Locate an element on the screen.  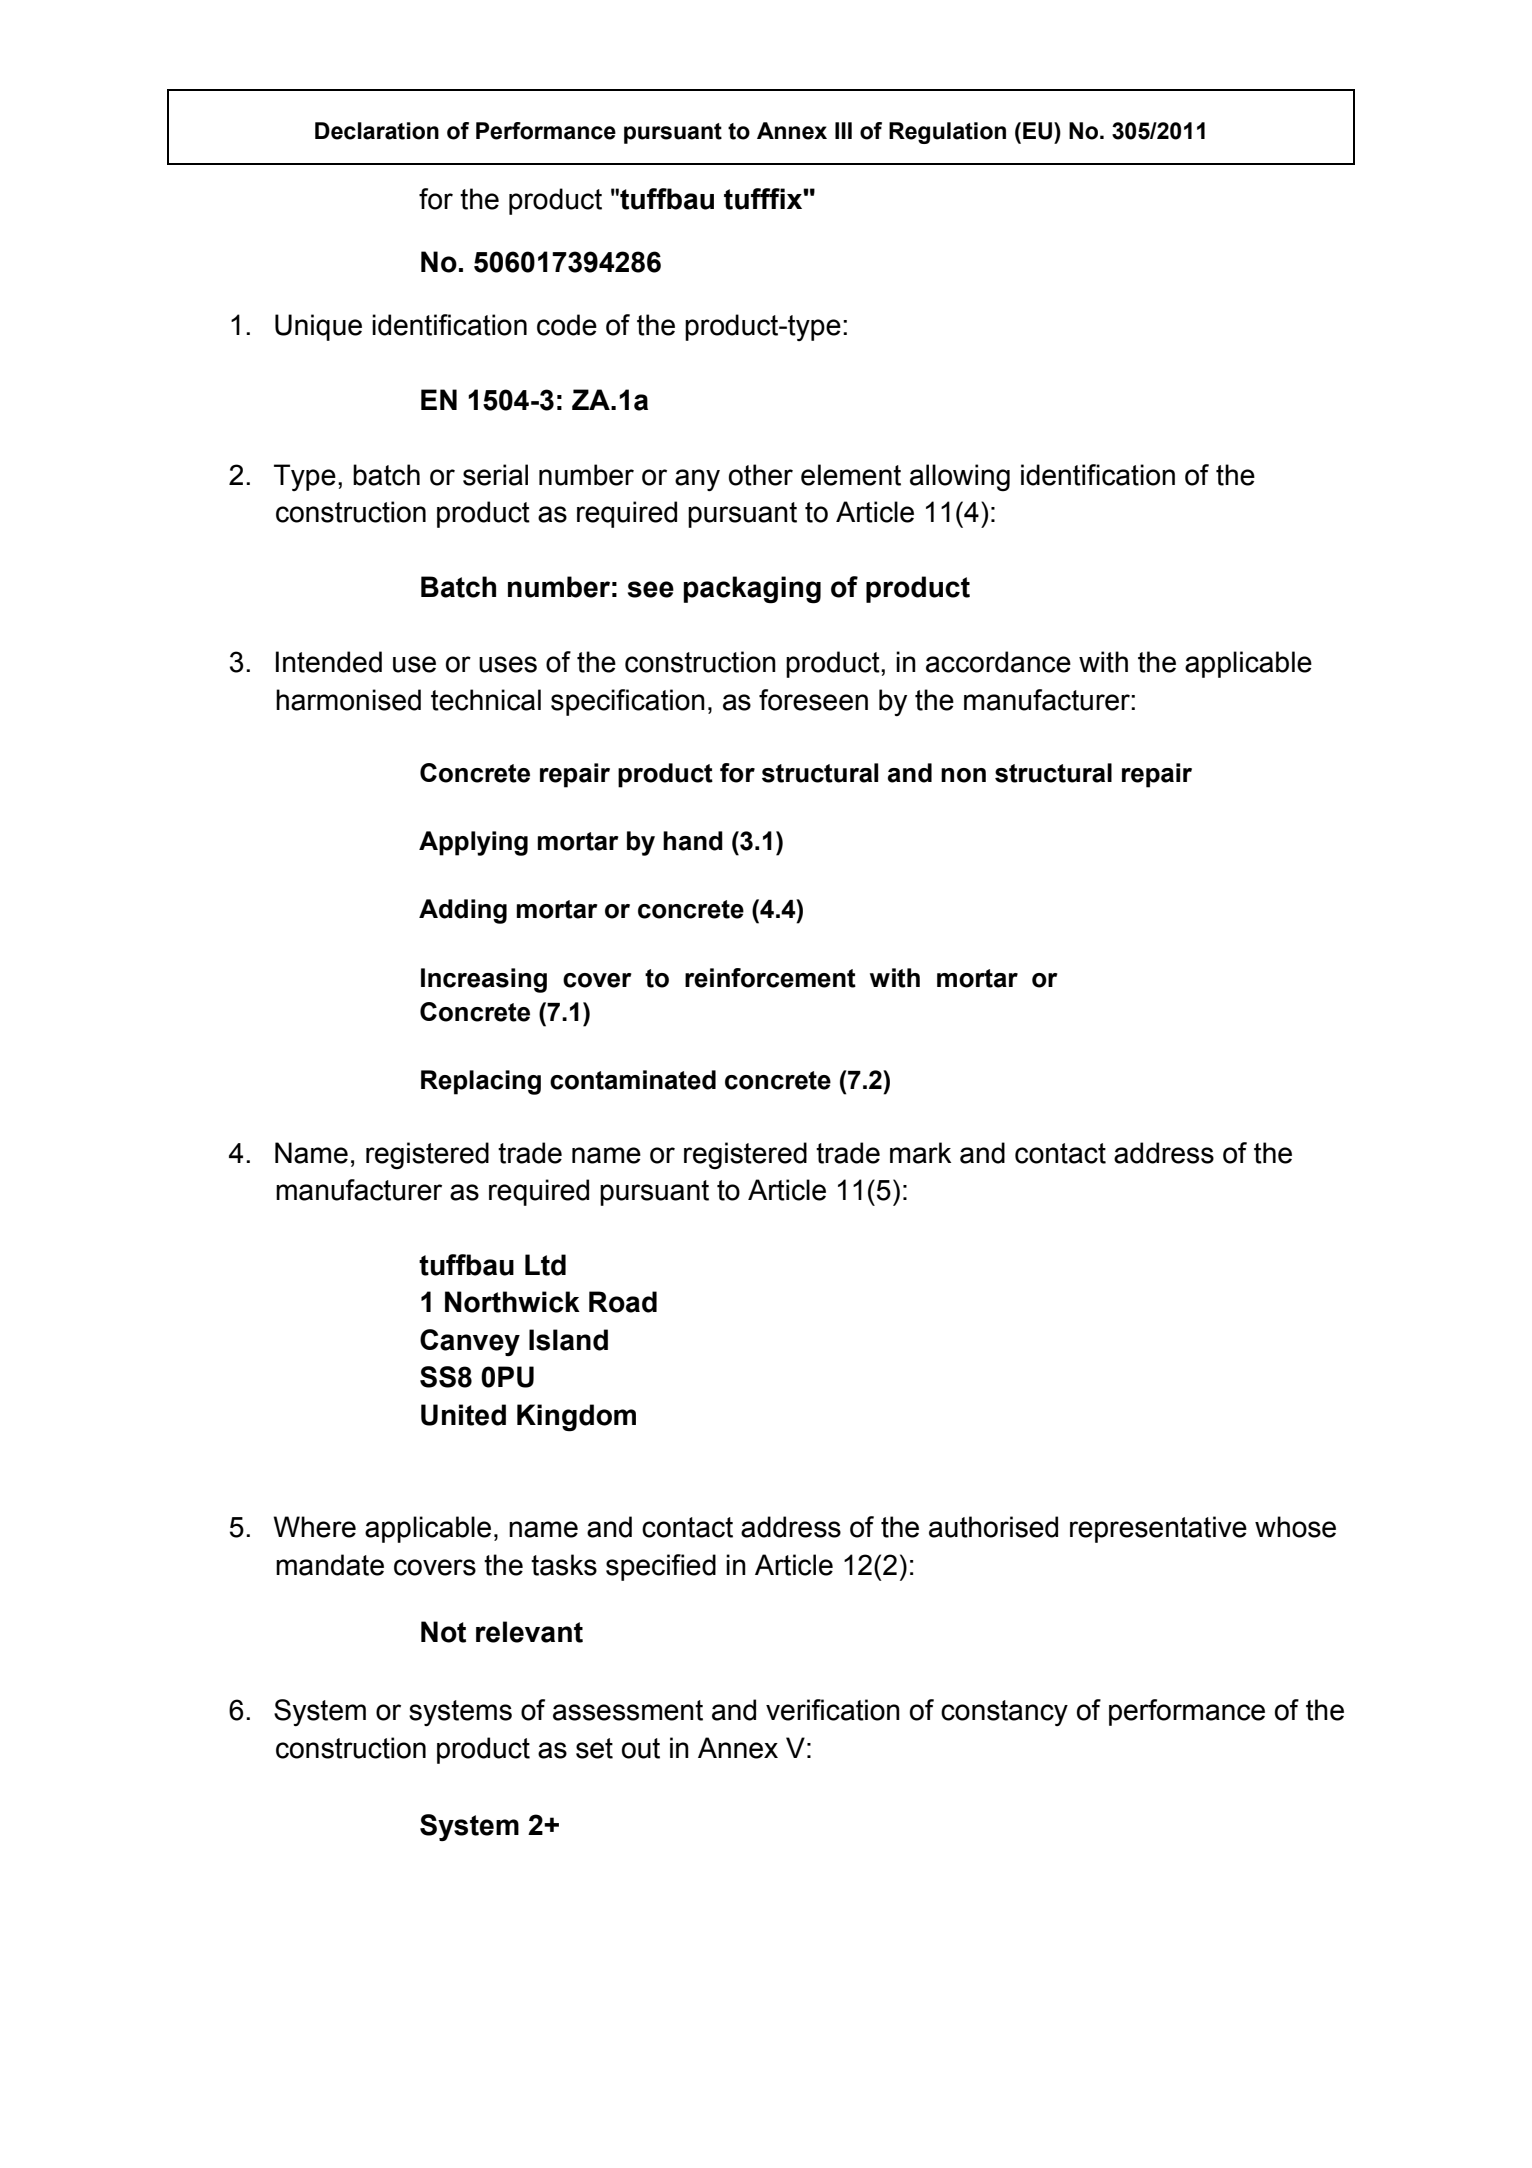
Not is located at coordinates (443, 1632).
